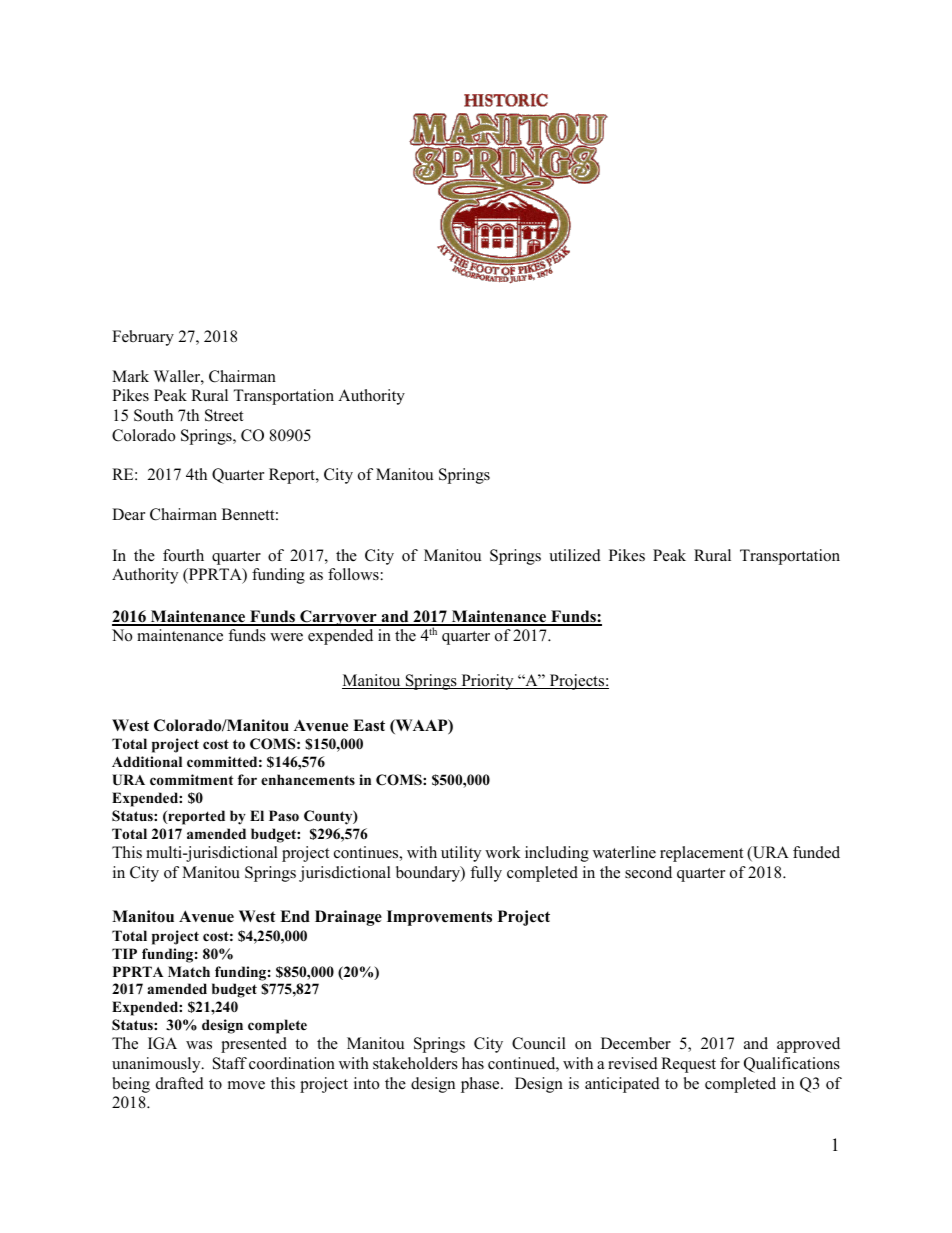  I want to click on Priority, so click(487, 682).
